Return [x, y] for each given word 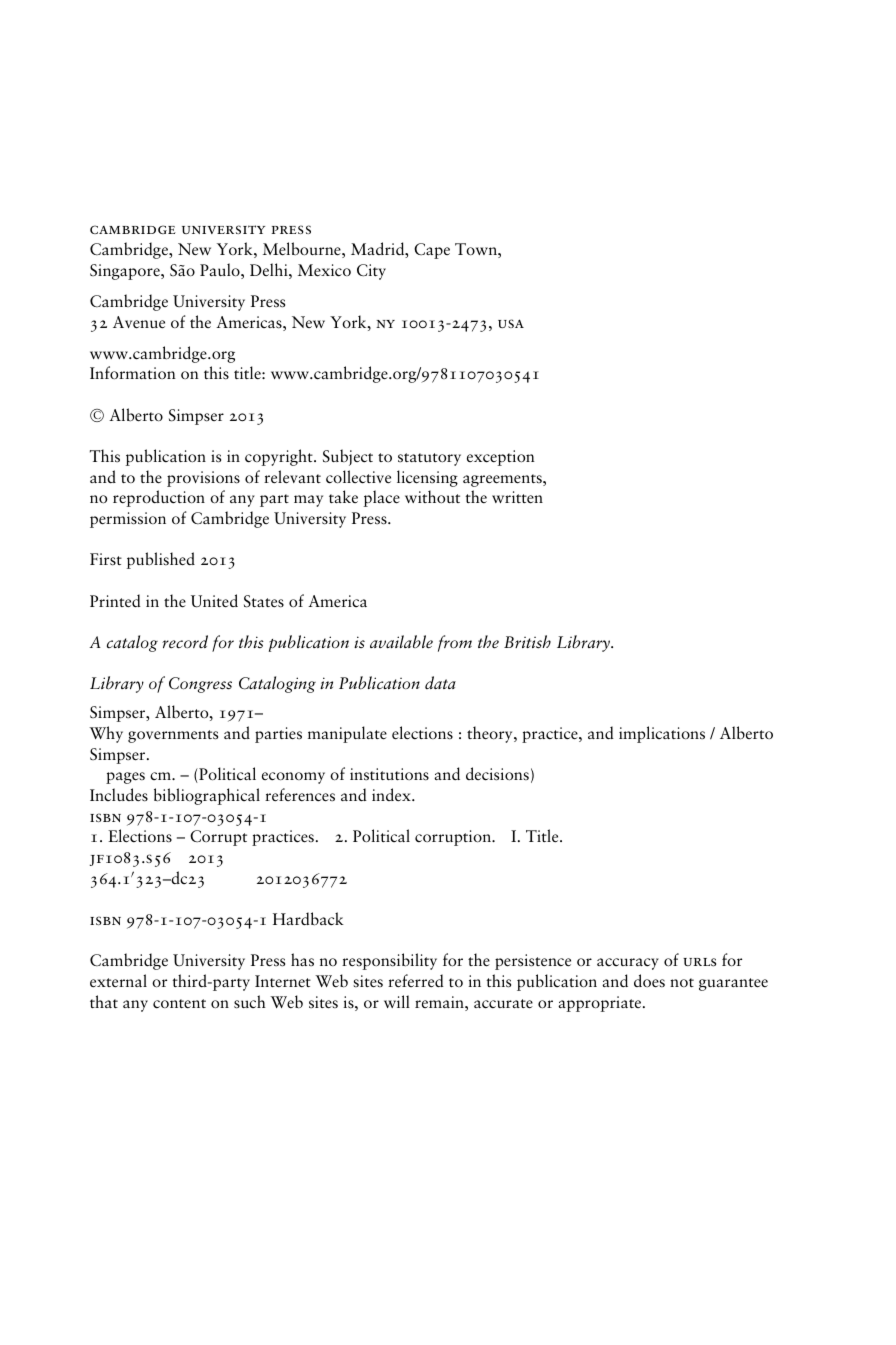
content [179, 1003]
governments [173, 736]
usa [511, 323]
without [432, 497]
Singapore [126, 272]
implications [662, 734]
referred [416, 981]
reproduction [159, 498]
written [517, 497]
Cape [432, 251]
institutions [389, 774]
